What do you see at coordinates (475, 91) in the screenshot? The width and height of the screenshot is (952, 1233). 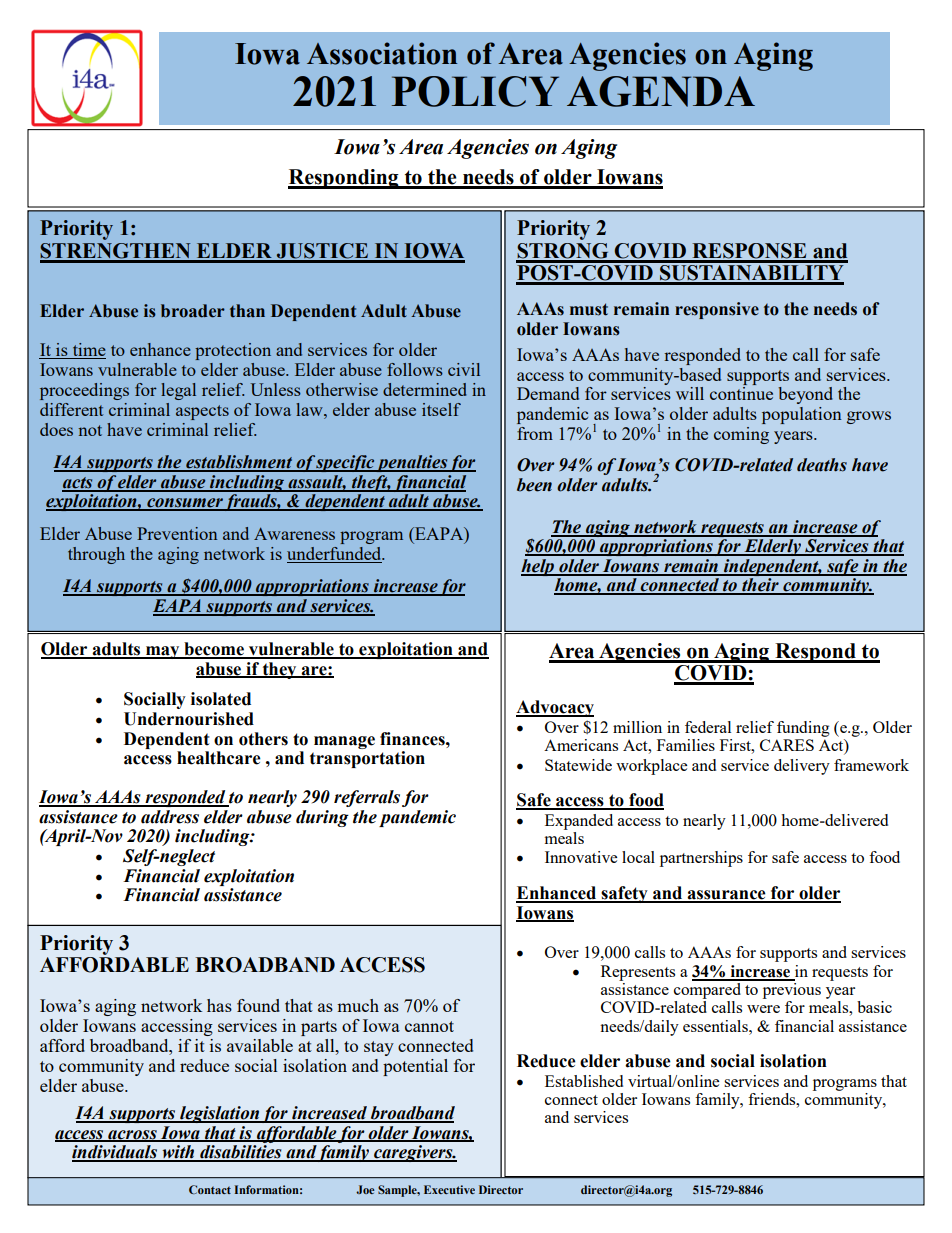 I see `POLICY` at bounding box center [475, 91].
